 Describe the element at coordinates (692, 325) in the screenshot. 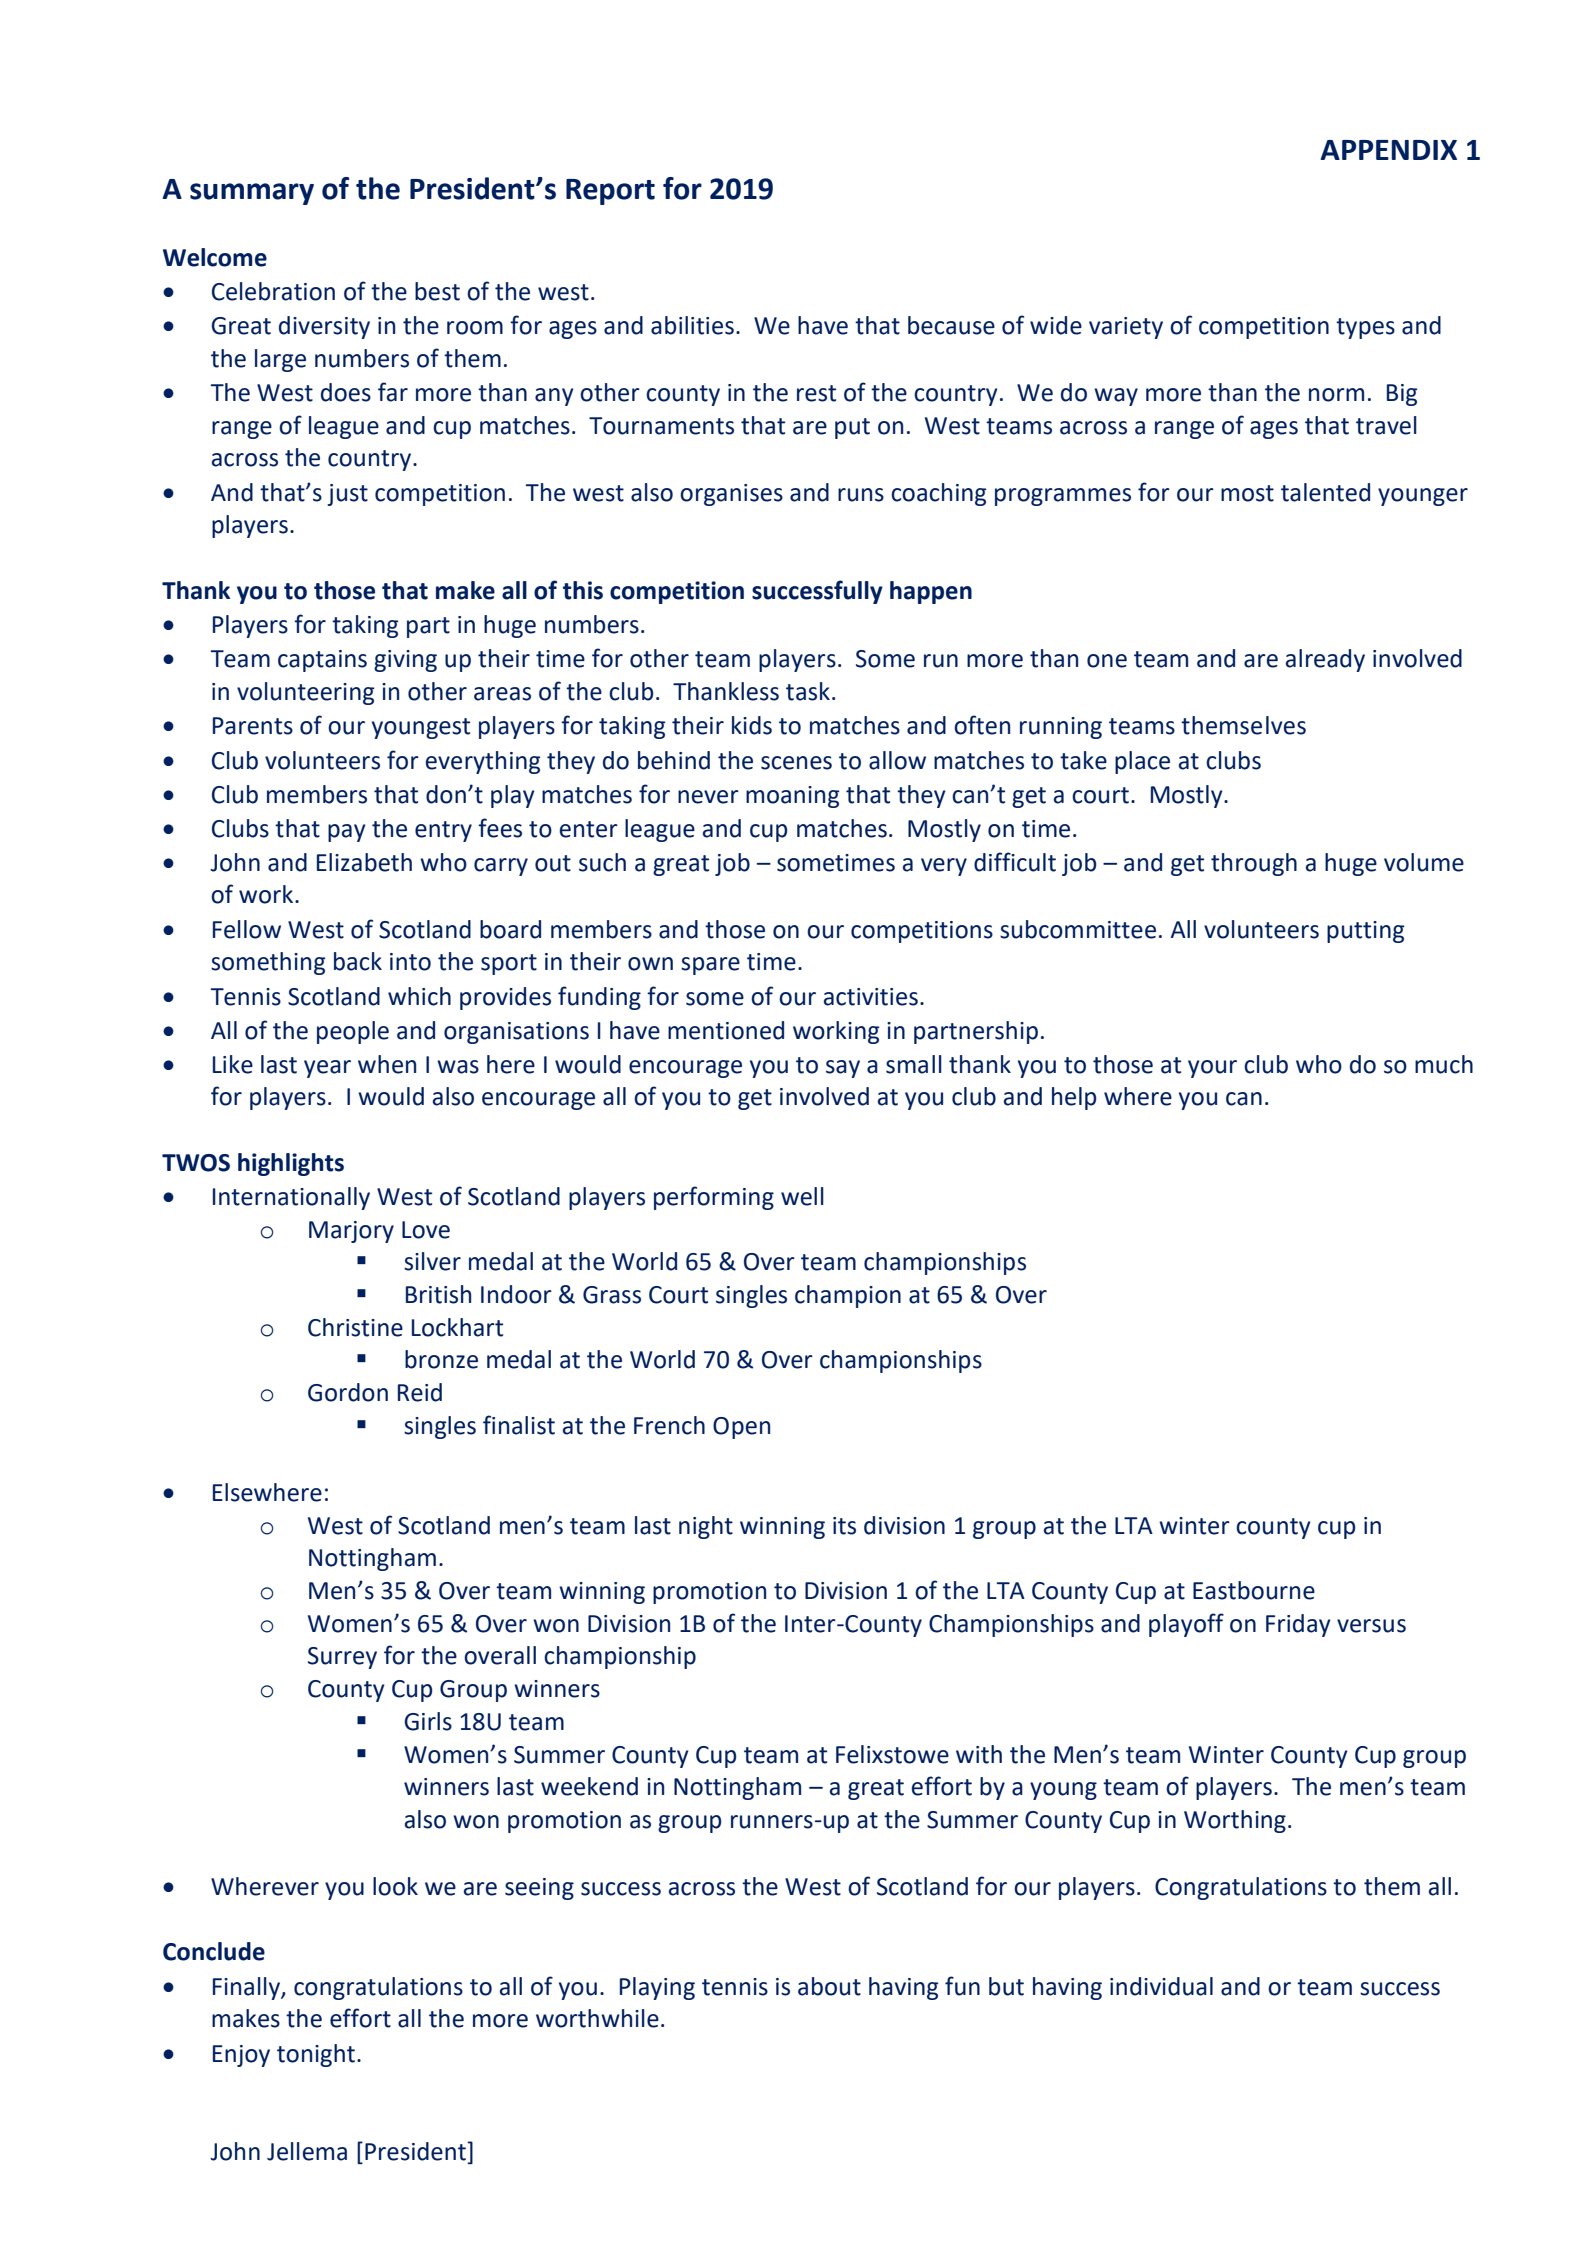

I see `abilities` at that location.
